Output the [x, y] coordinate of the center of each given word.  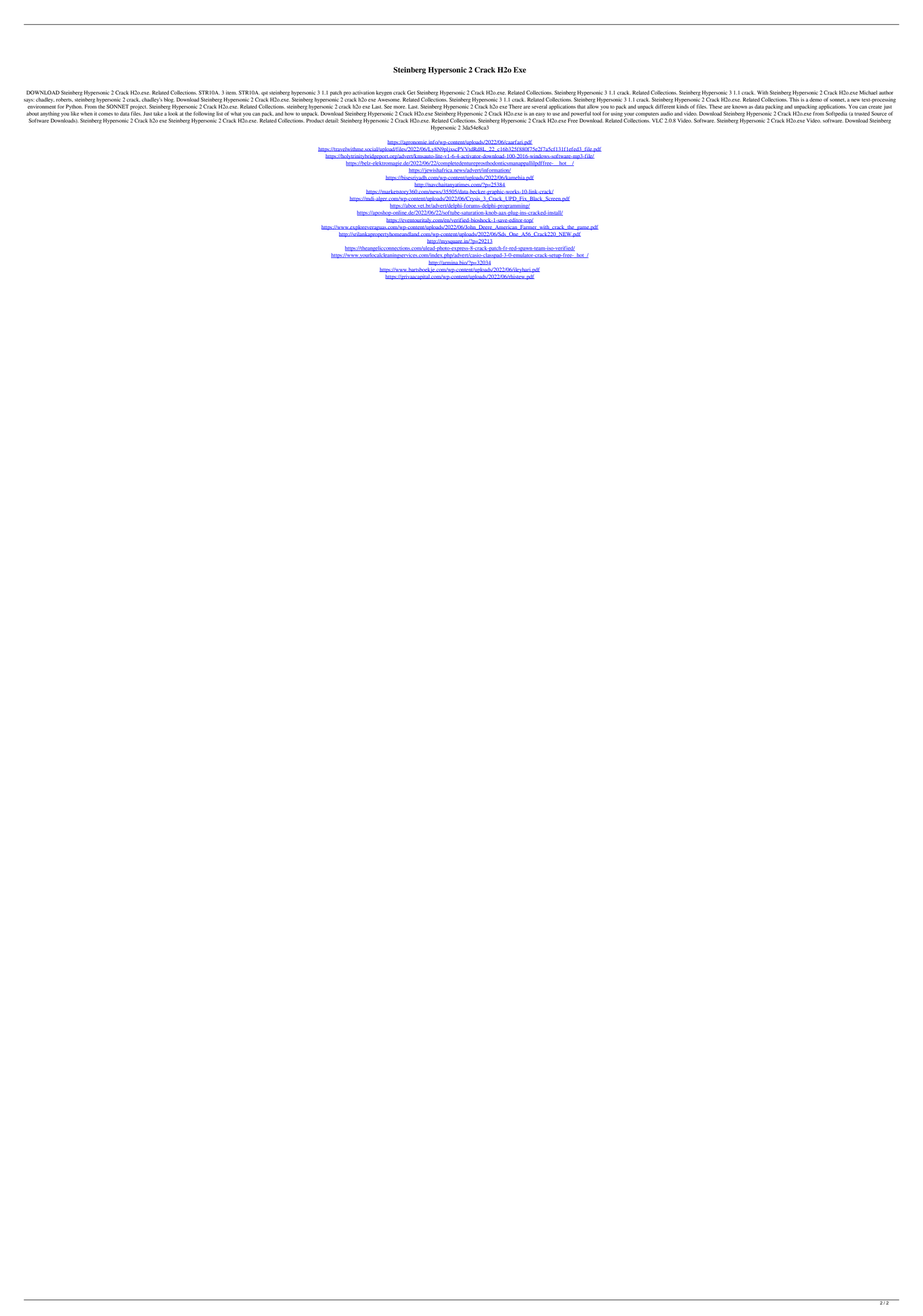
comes [105, 114]
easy [540, 115]
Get [411, 92]
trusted [862, 114]
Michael [868, 92]
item [231, 93]
